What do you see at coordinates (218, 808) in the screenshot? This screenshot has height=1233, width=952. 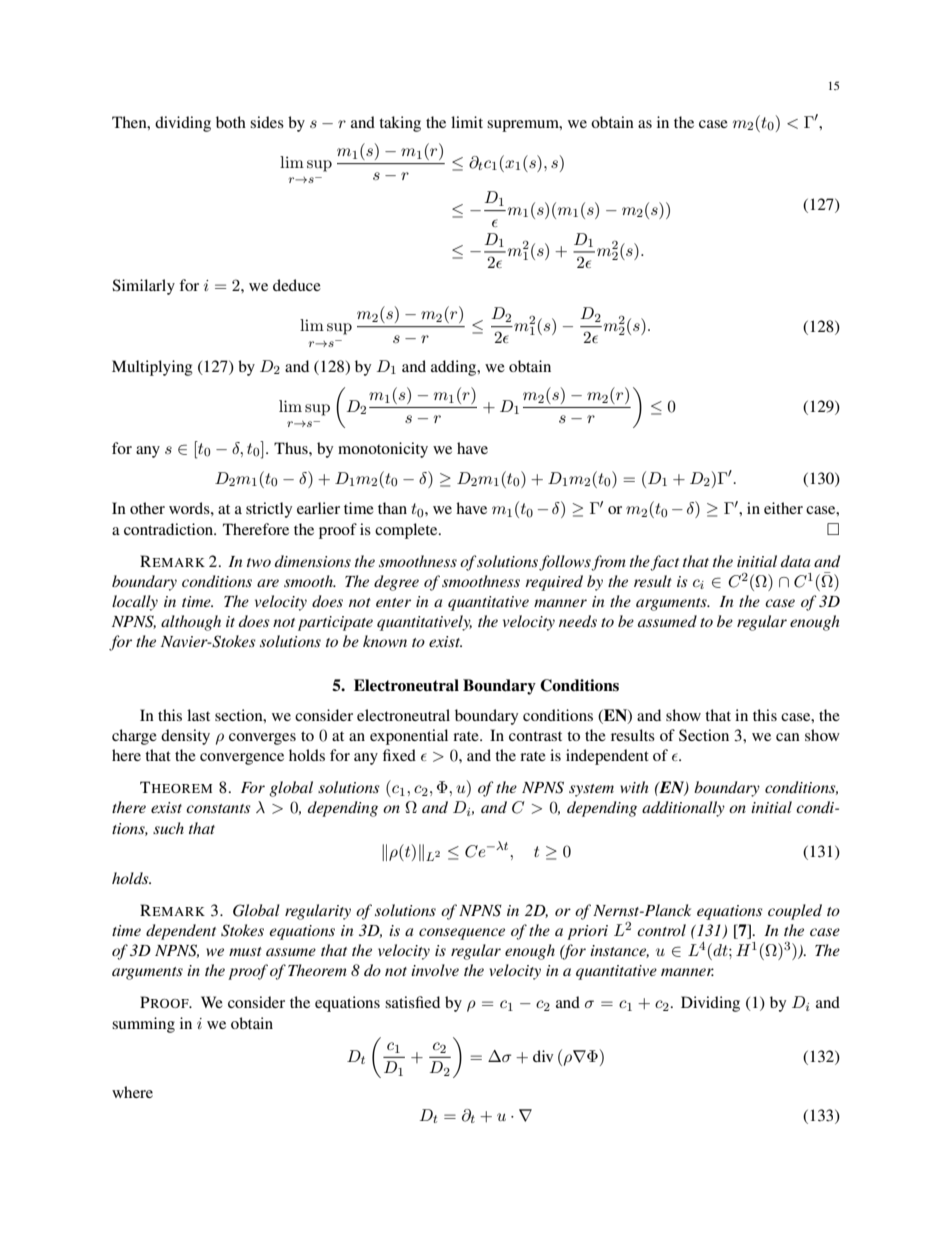 I see `constants` at bounding box center [218, 808].
